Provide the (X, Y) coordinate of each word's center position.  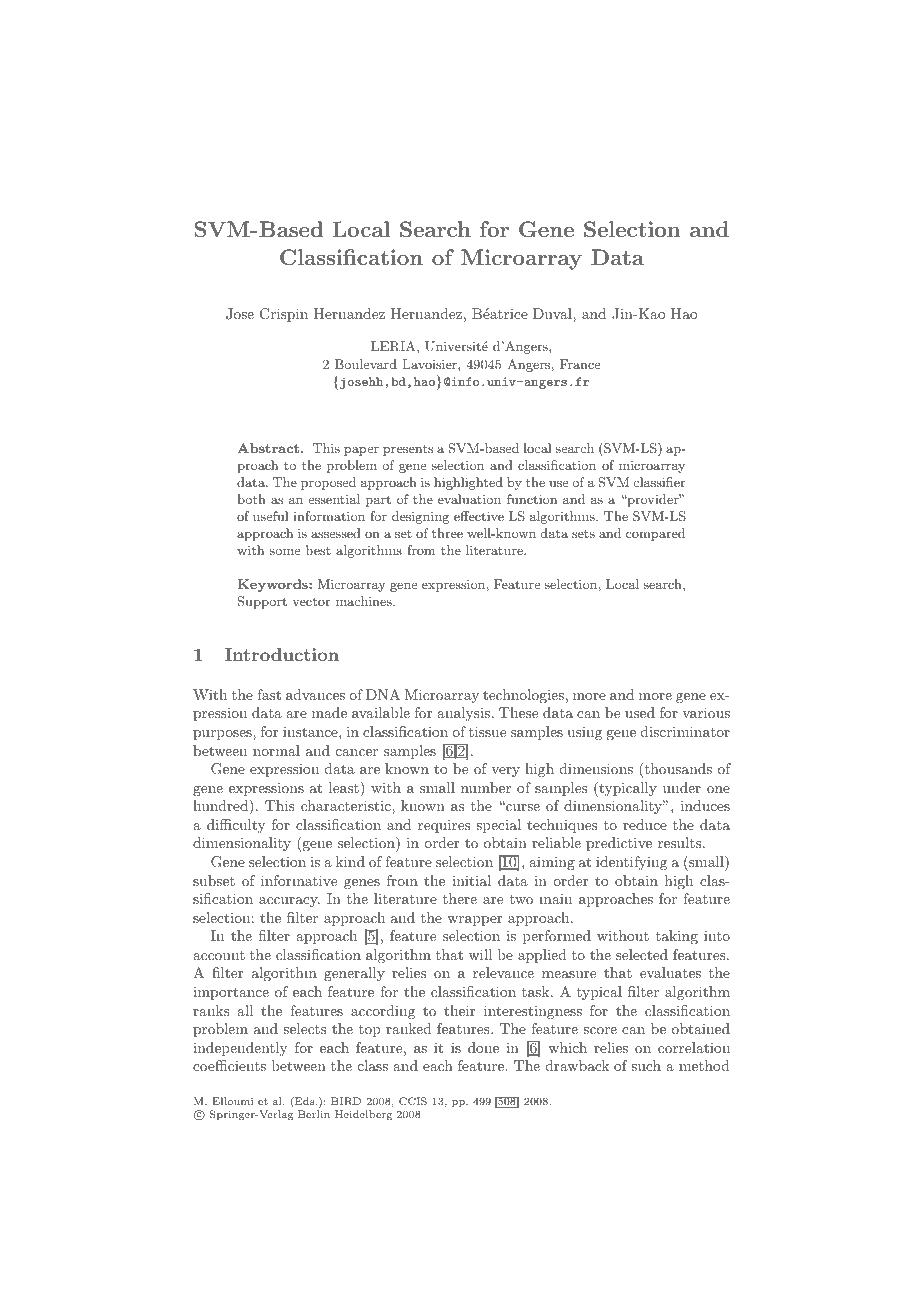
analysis (463, 714)
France (580, 364)
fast (269, 694)
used (640, 712)
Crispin (284, 315)
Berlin (314, 1114)
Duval (553, 313)
